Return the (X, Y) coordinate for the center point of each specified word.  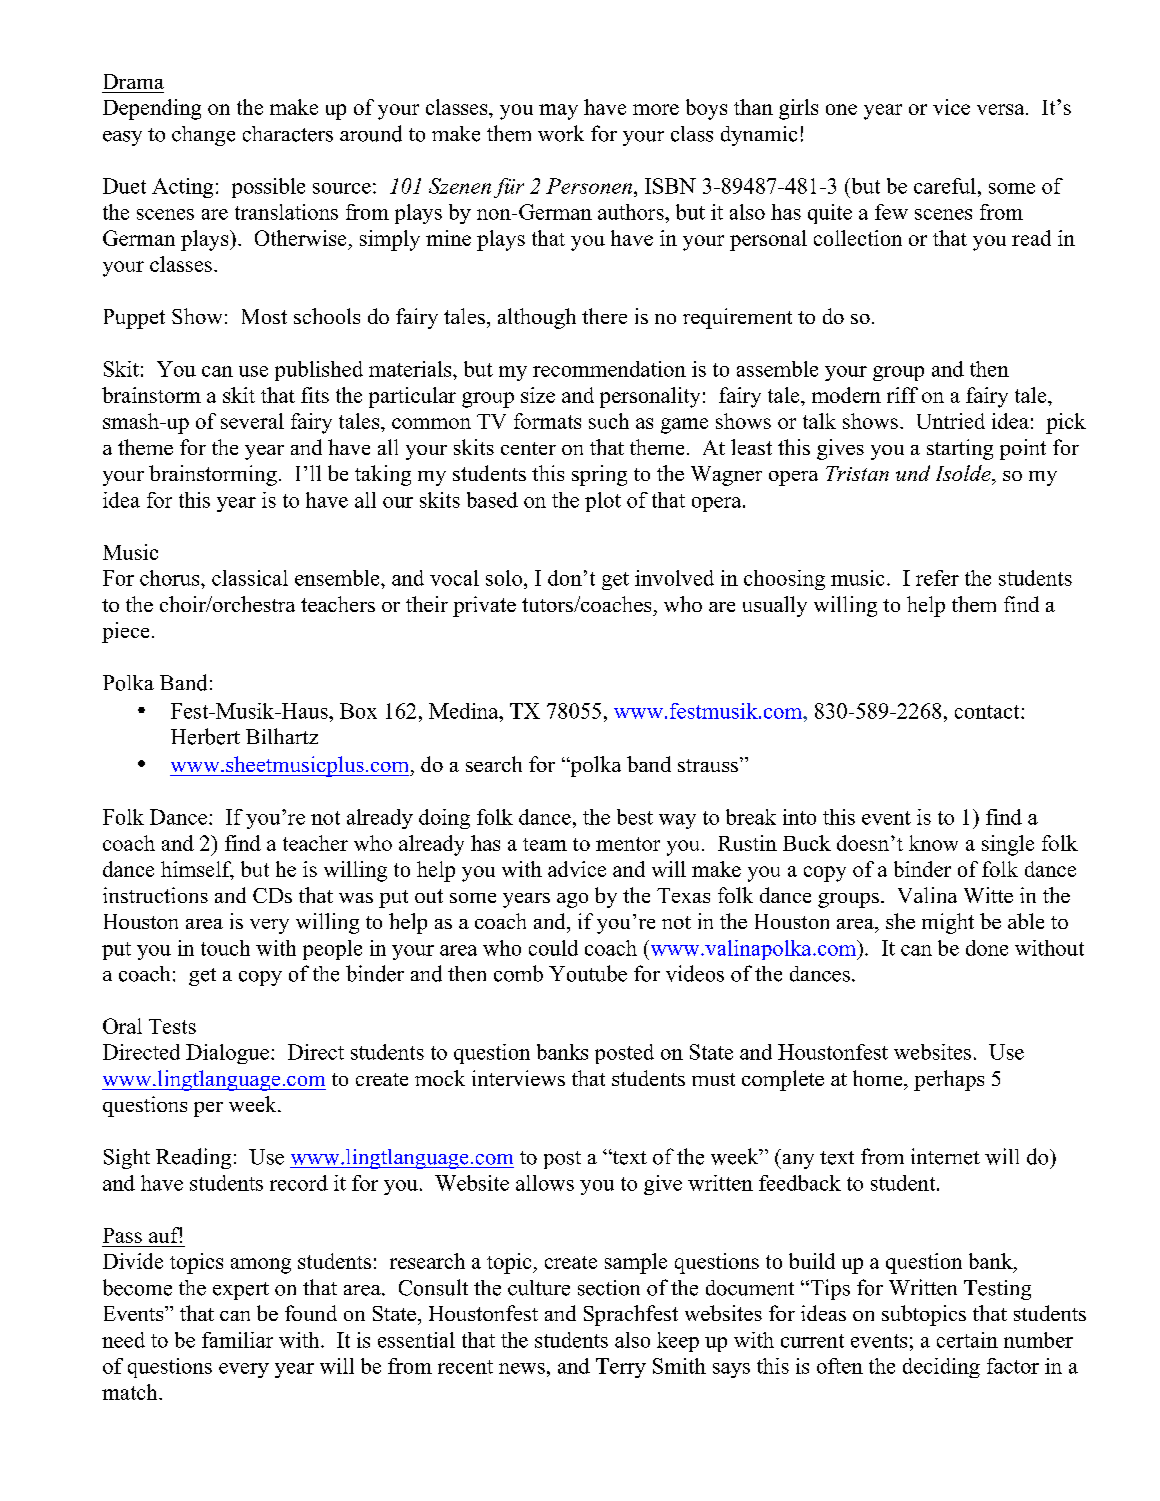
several (252, 421)
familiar (237, 1340)
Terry (621, 1368)
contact (988, 712)
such (609, 421)
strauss (709, 764)
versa (1002, 109)
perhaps (949, 1080)
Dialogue (227, 1054)
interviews (518, 1078)
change (203, 136)
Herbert (205, 736)
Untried (951, 421)
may (558, 112)
